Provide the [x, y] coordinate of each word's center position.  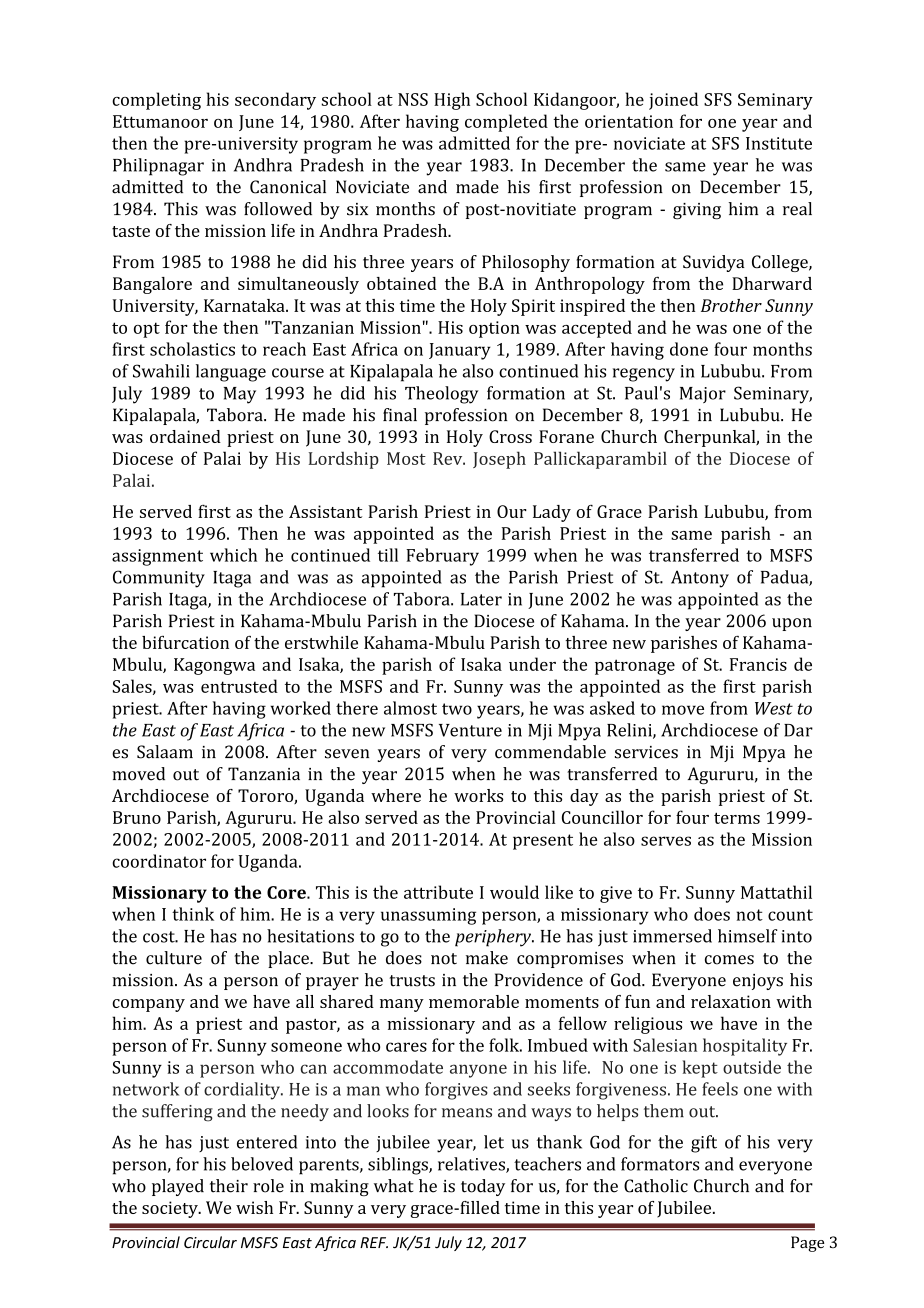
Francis [758, 664]
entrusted [239, 686]
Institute [779, 143]
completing [156, 101]
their [229, 1186]
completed [506, 123]
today [483, 1187]
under [532, 664]
